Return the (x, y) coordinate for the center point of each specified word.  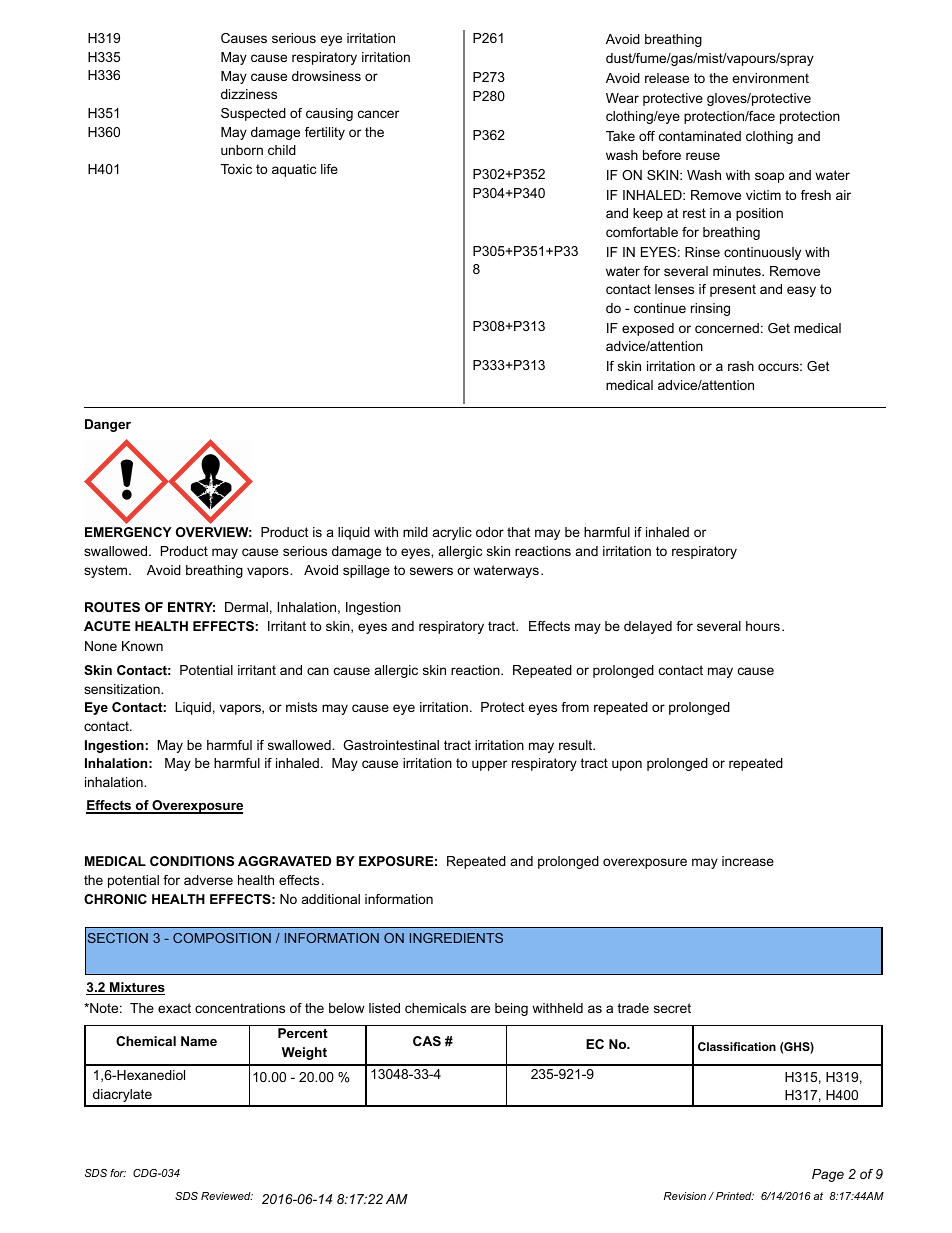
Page (828, 1175)
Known (142, 646)
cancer (378, 114)
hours (763, 626)
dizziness (249, 94)
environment (770, 78)
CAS (427, 1041)
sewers (431, 571)
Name (199, 1041)
